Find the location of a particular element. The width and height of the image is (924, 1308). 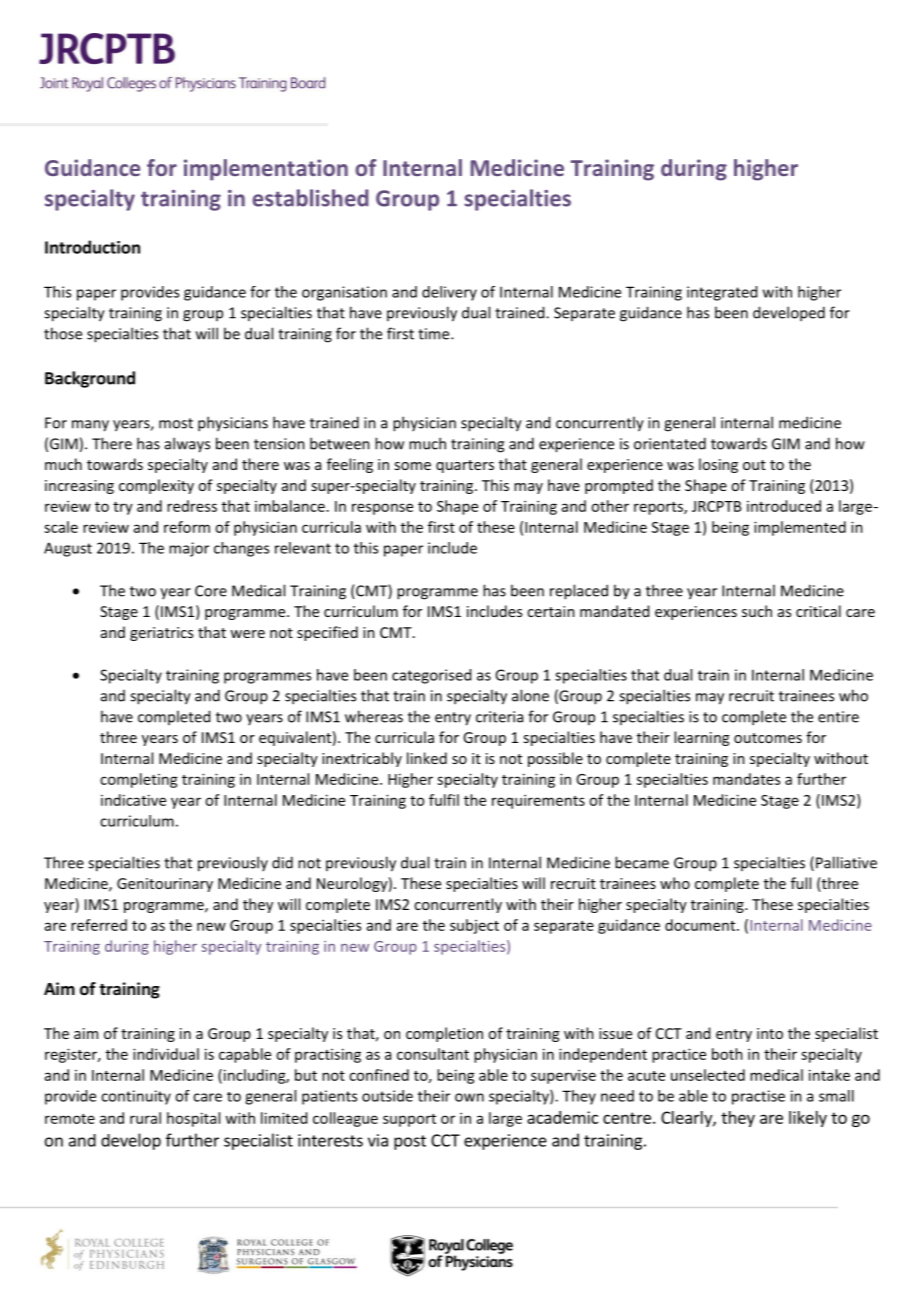

rural is located at coordinates (145, 1118).
